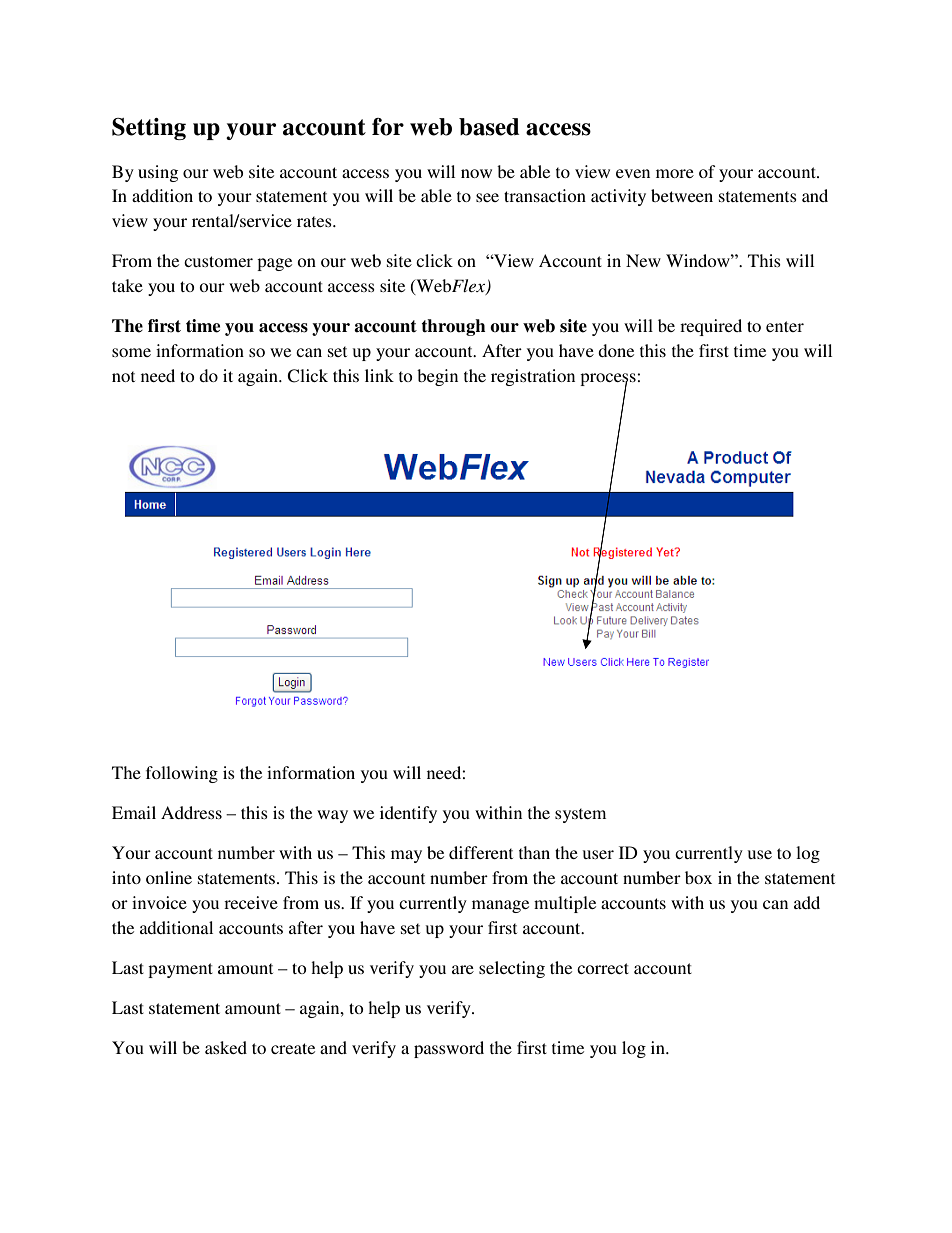  Describe the element at coordinates (408, 814) in the screenshot. I see `identify` at that location.
